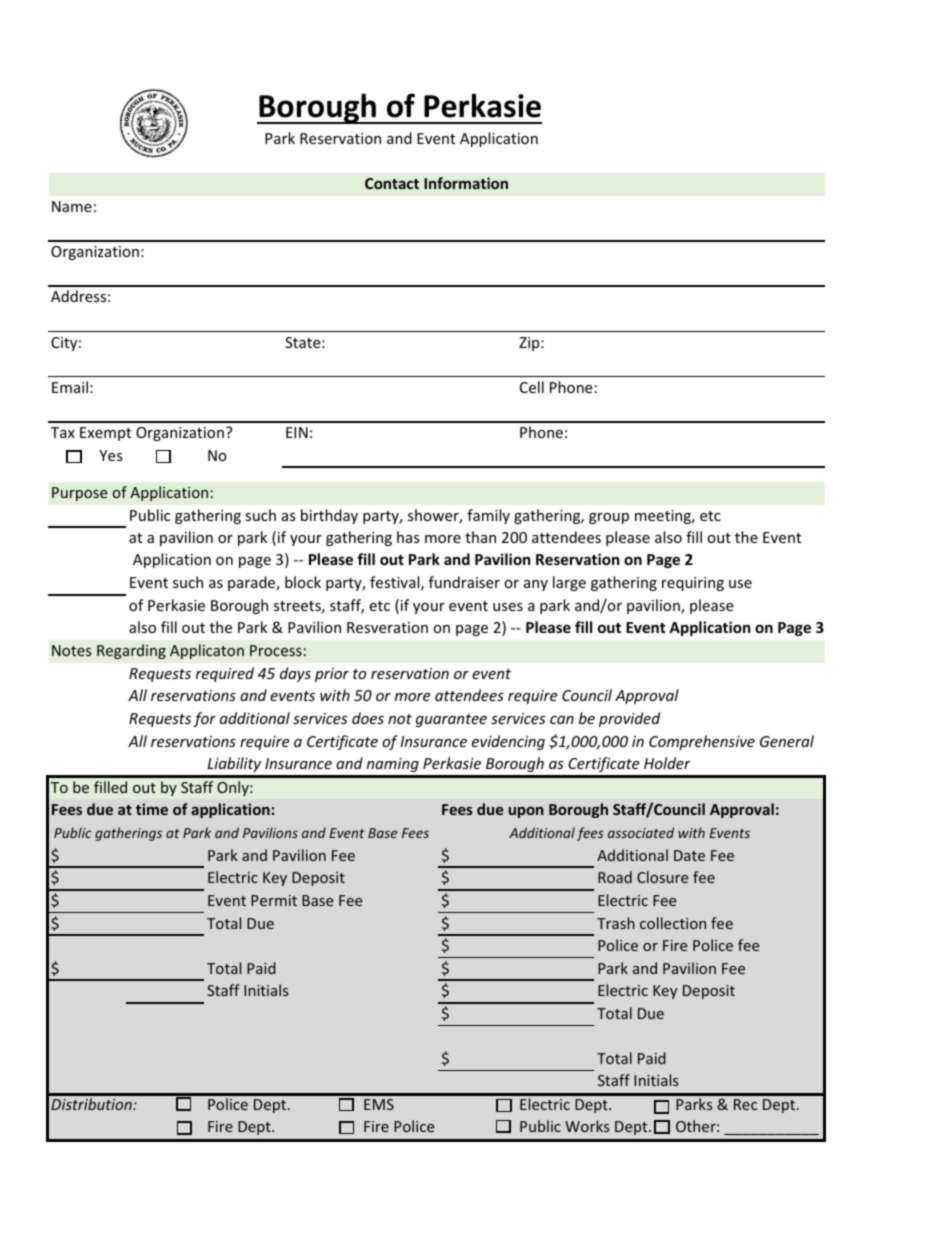 The width and height of the image is (952, 1233). I want to click on prior, so click(332, 675).
